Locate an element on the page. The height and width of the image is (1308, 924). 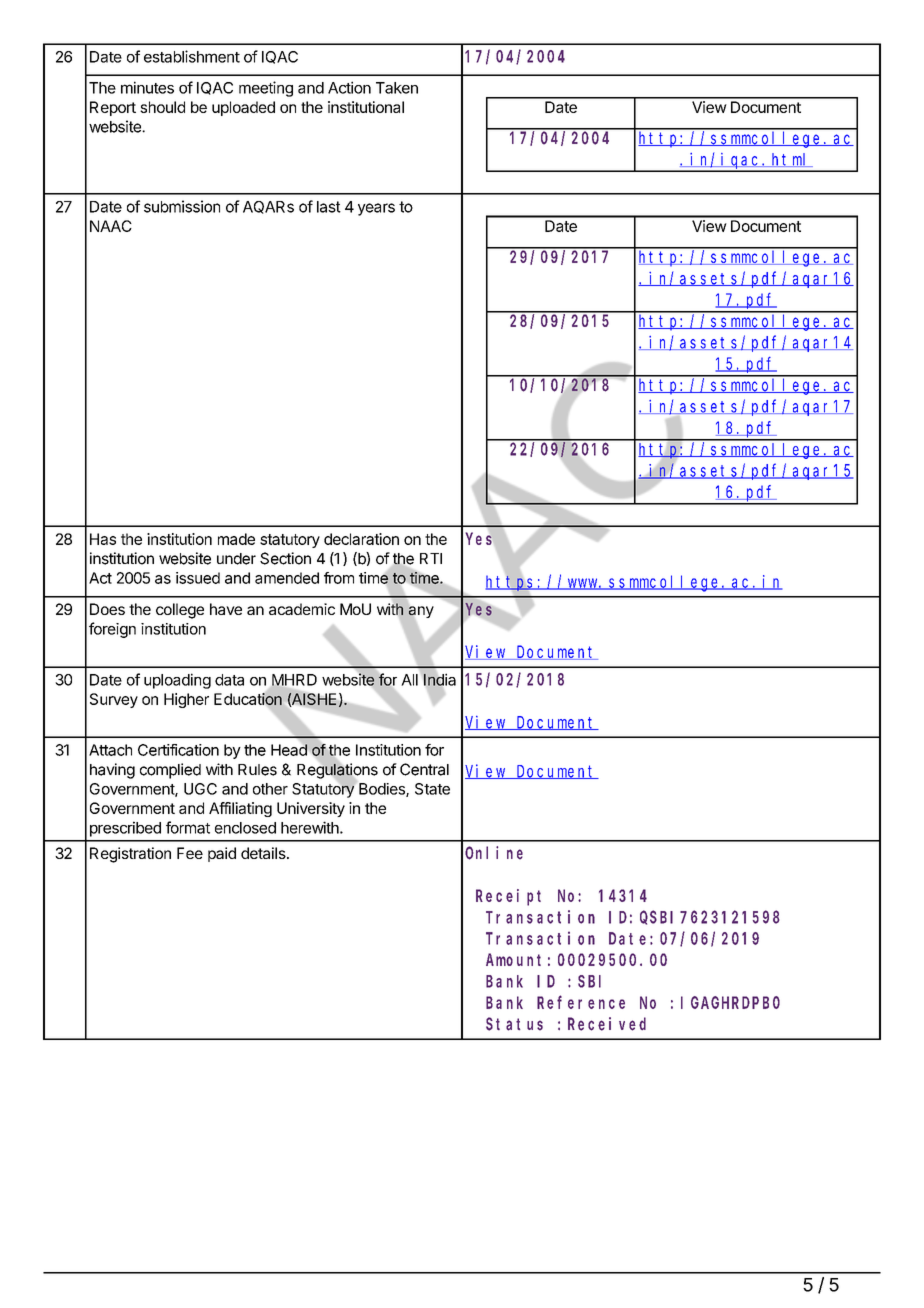
minutes is located at coordinates (147, 87).
